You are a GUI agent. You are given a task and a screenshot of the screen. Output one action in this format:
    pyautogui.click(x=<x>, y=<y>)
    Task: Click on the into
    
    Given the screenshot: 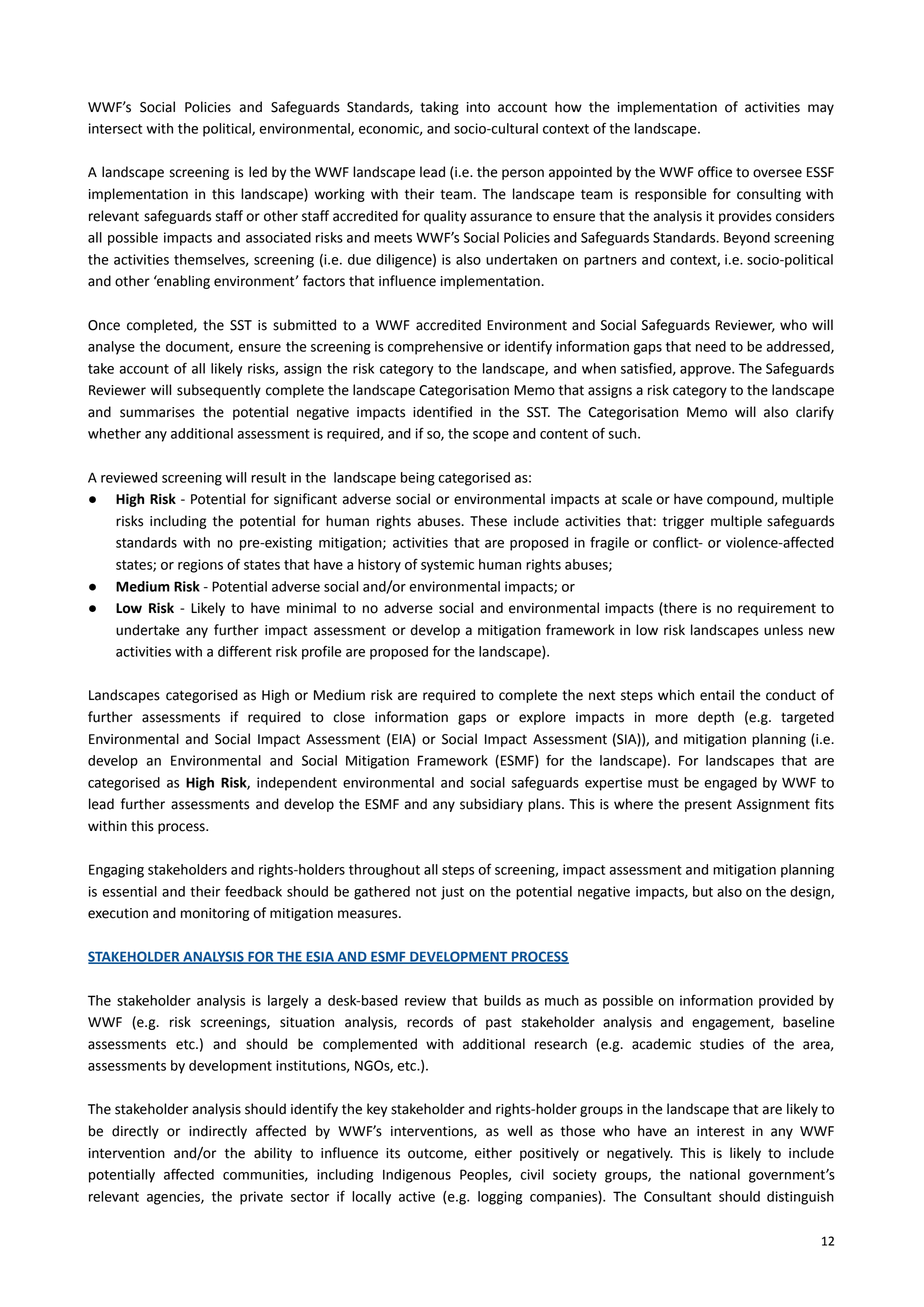 What is the action you would take?
    pyautogui.click(x=478, y=107)
